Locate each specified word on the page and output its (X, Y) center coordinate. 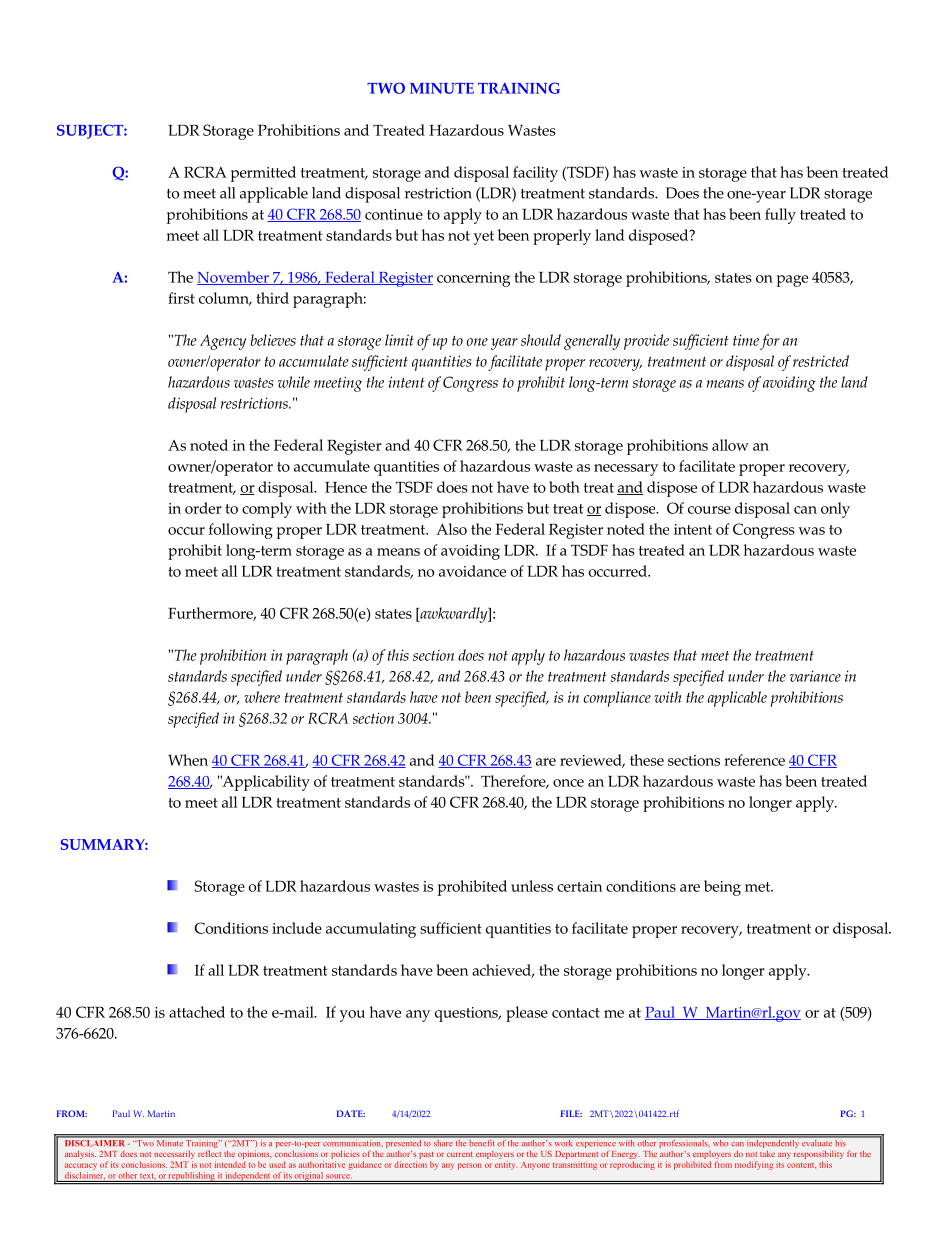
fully (780, 216)
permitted (263, 174)
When (188, 760)
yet (484, 238)
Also (451, 529)
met (759, 887)
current (460, 1154)
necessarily (174, 1154)
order (203, 508)
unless (532, 886)
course (709, 510)
